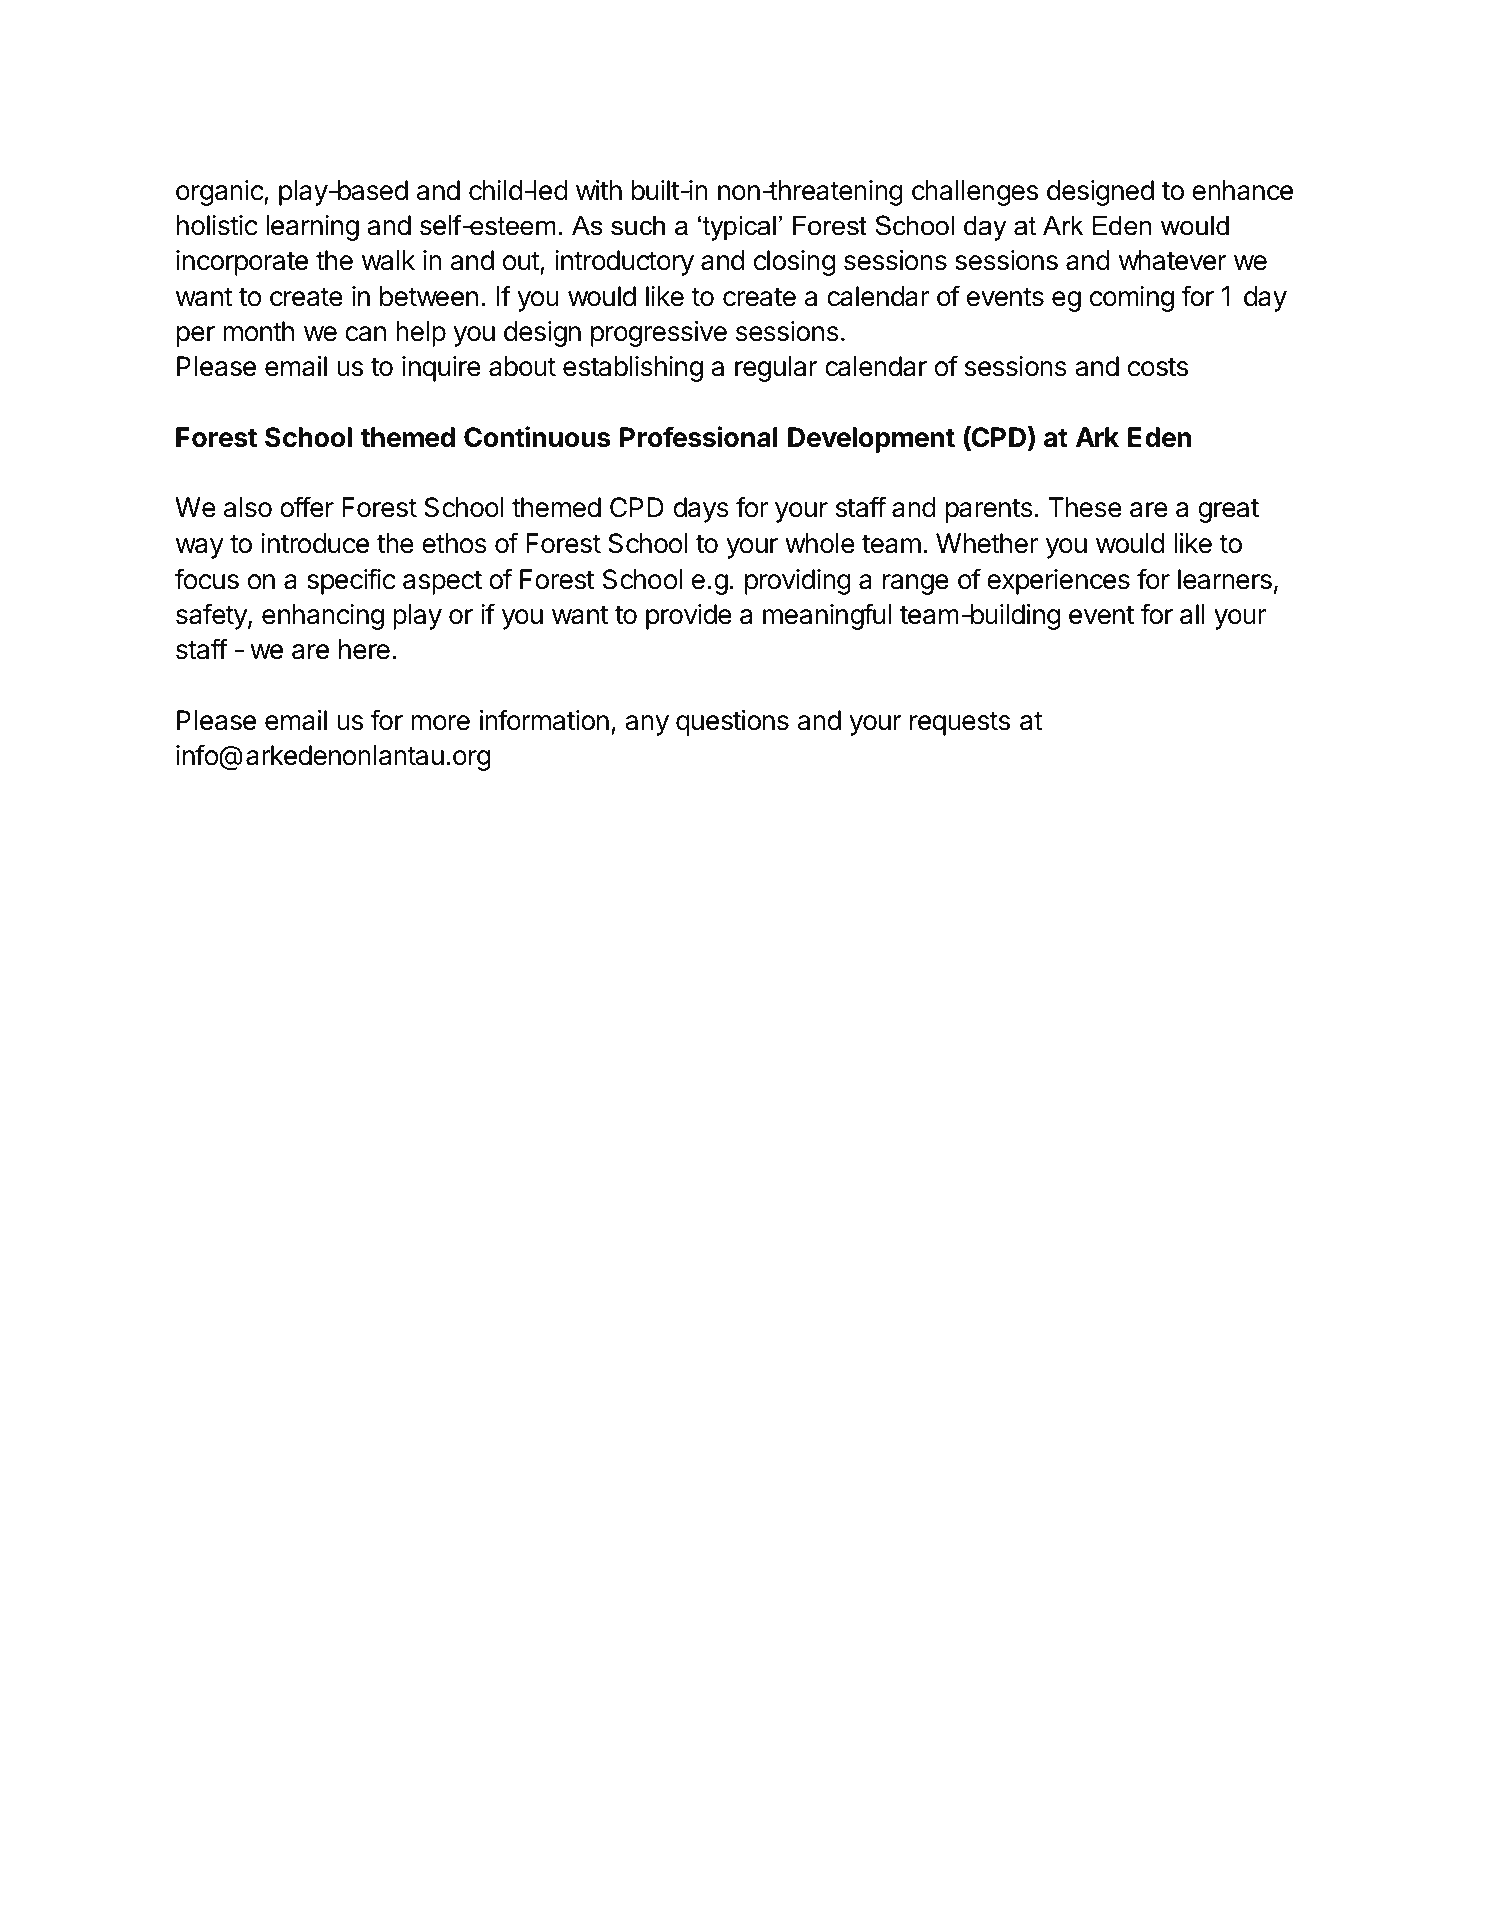  I want to click on coming, so click(1132, 299).
